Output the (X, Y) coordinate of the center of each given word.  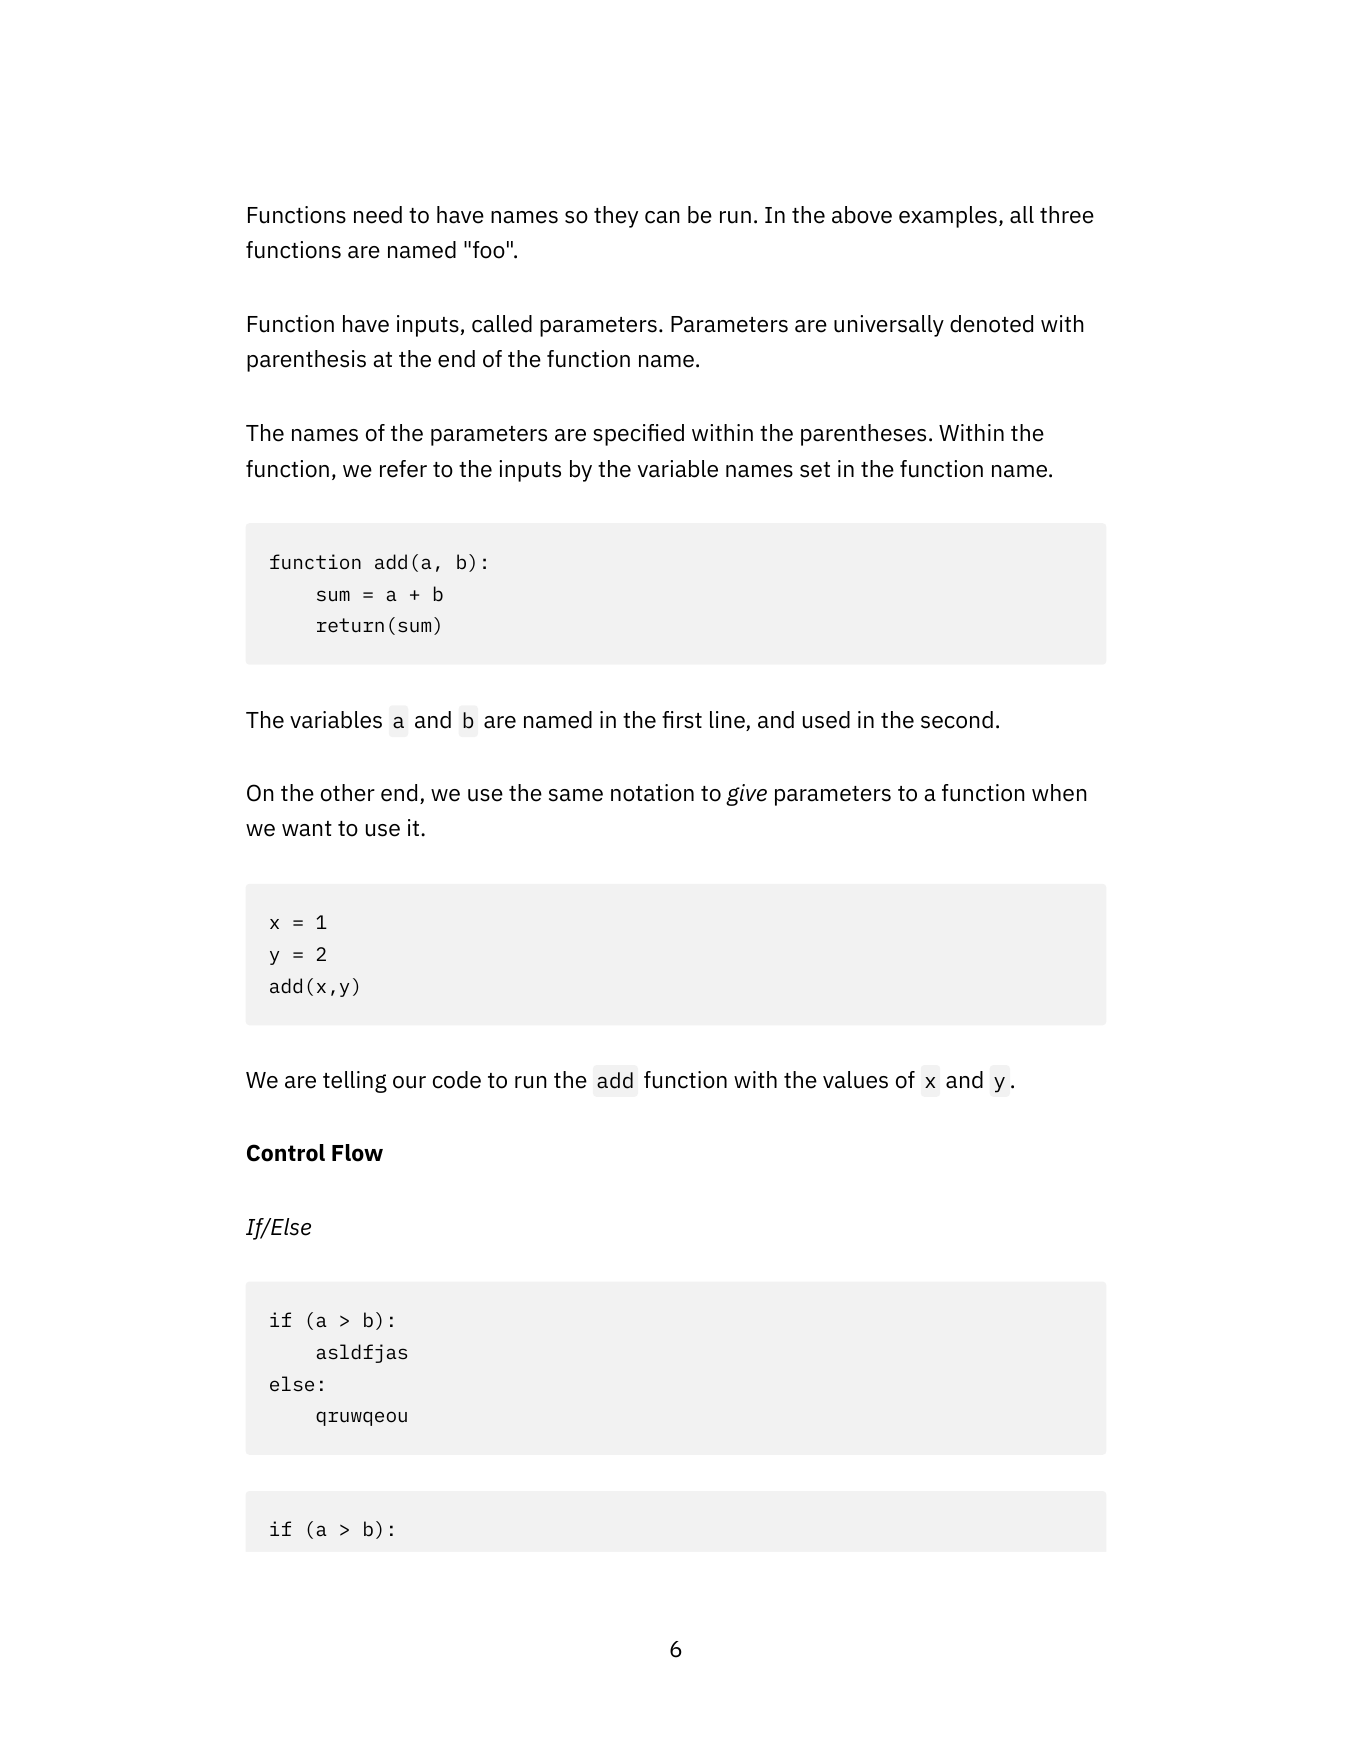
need (378, 215)
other (348, 793)
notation (652, 793)
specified (638, 435)
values (855, 1080)
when (1059, 793)
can (662, 217)
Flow (357, 1153)
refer (403, 469)
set (815, 470)
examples (948, 217)
